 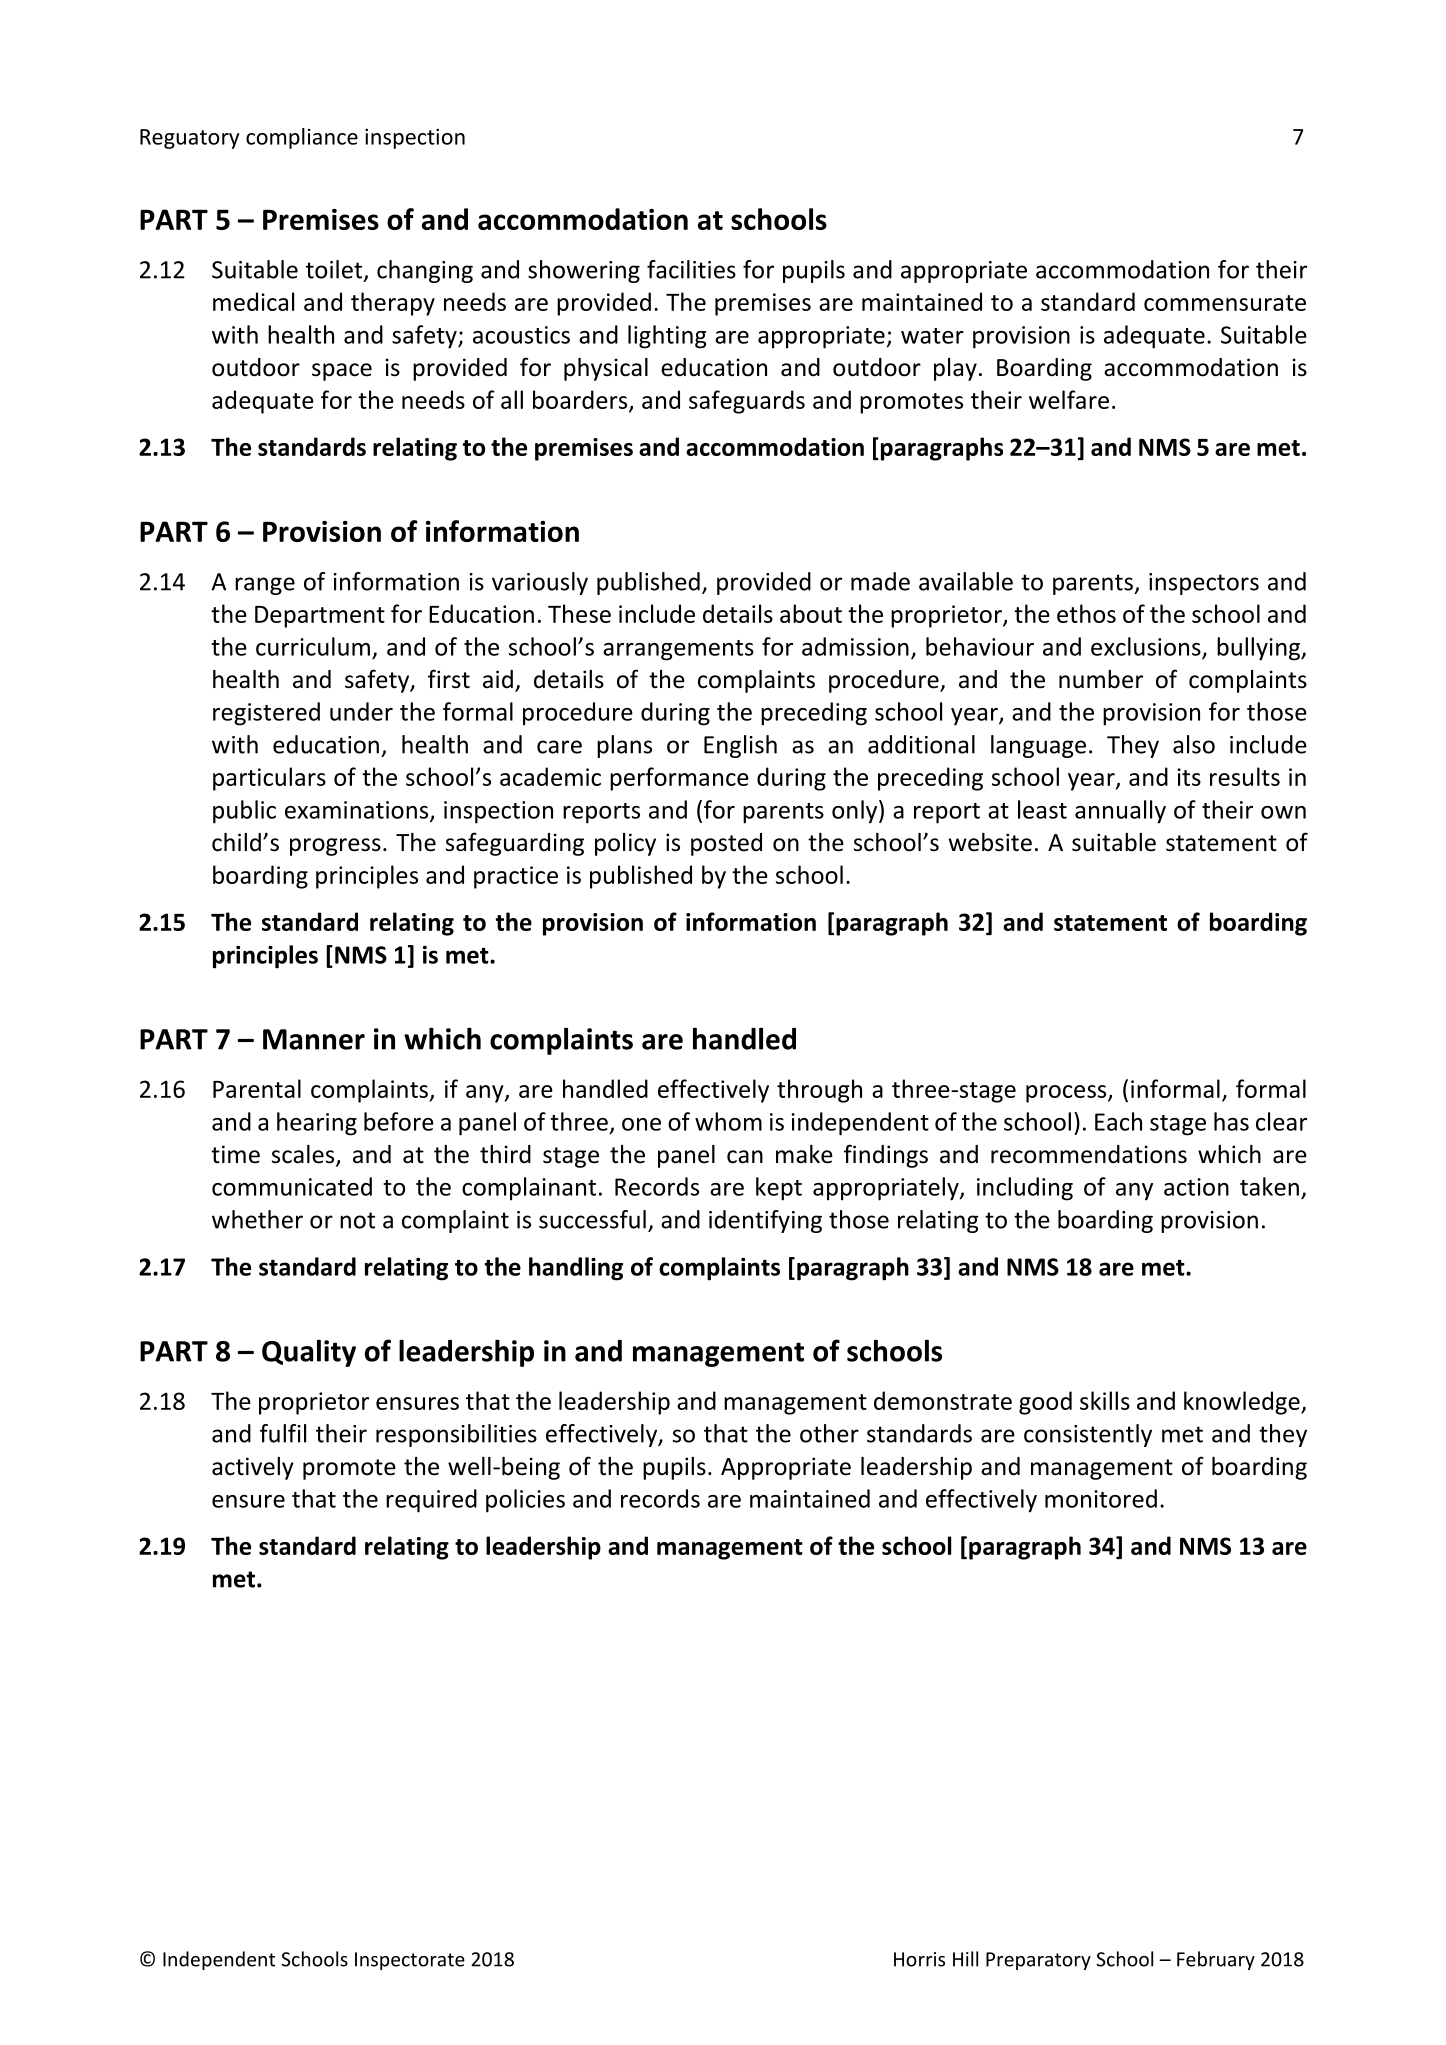 What do you see at coordinates (1225, 303) in the document?
I see `commensurate` at bounding box center [1225, 303].
